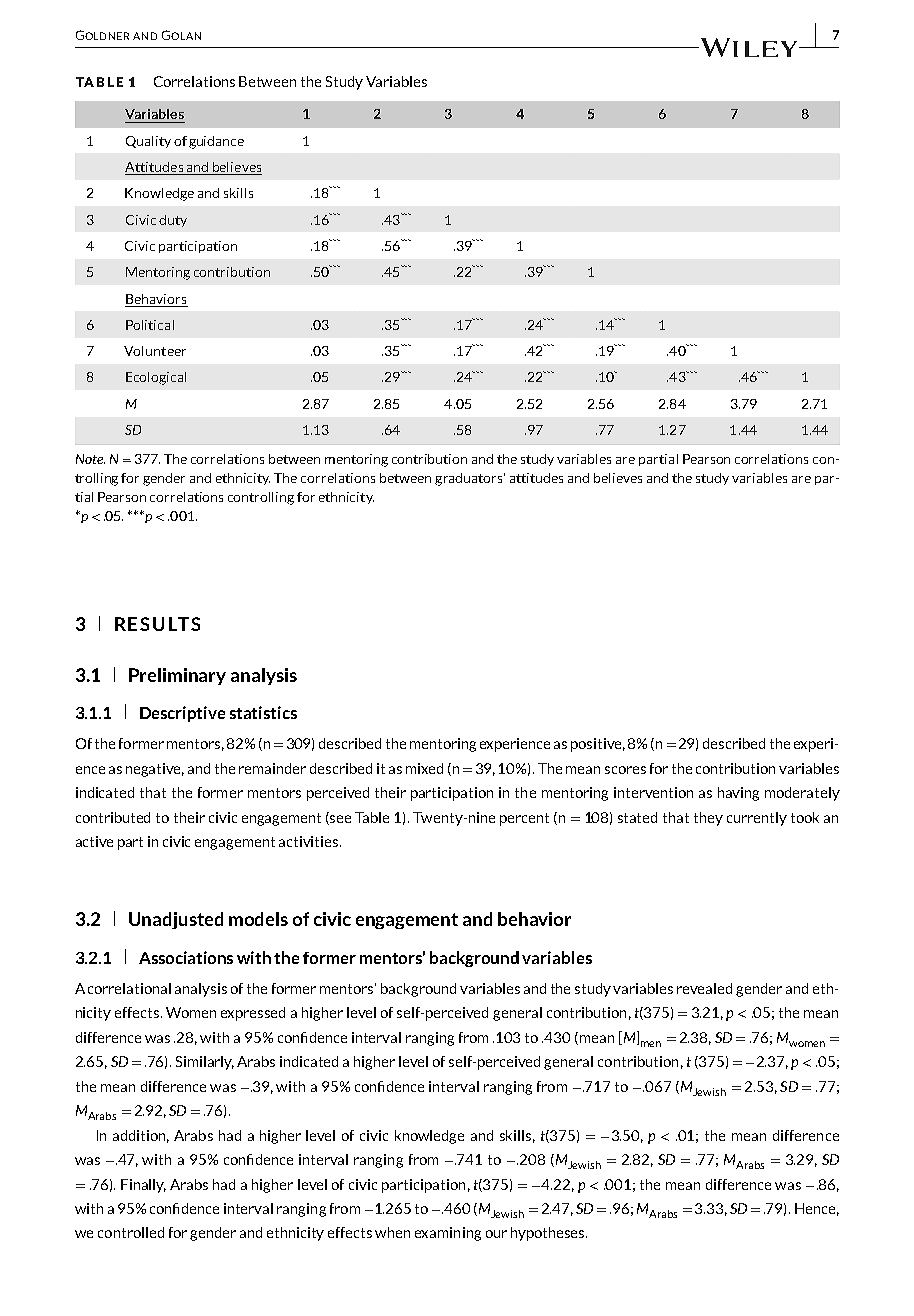 Image resolution: width=914 pixels, height=1316 pixels. I want to click on statistics, so click(263, 712).
